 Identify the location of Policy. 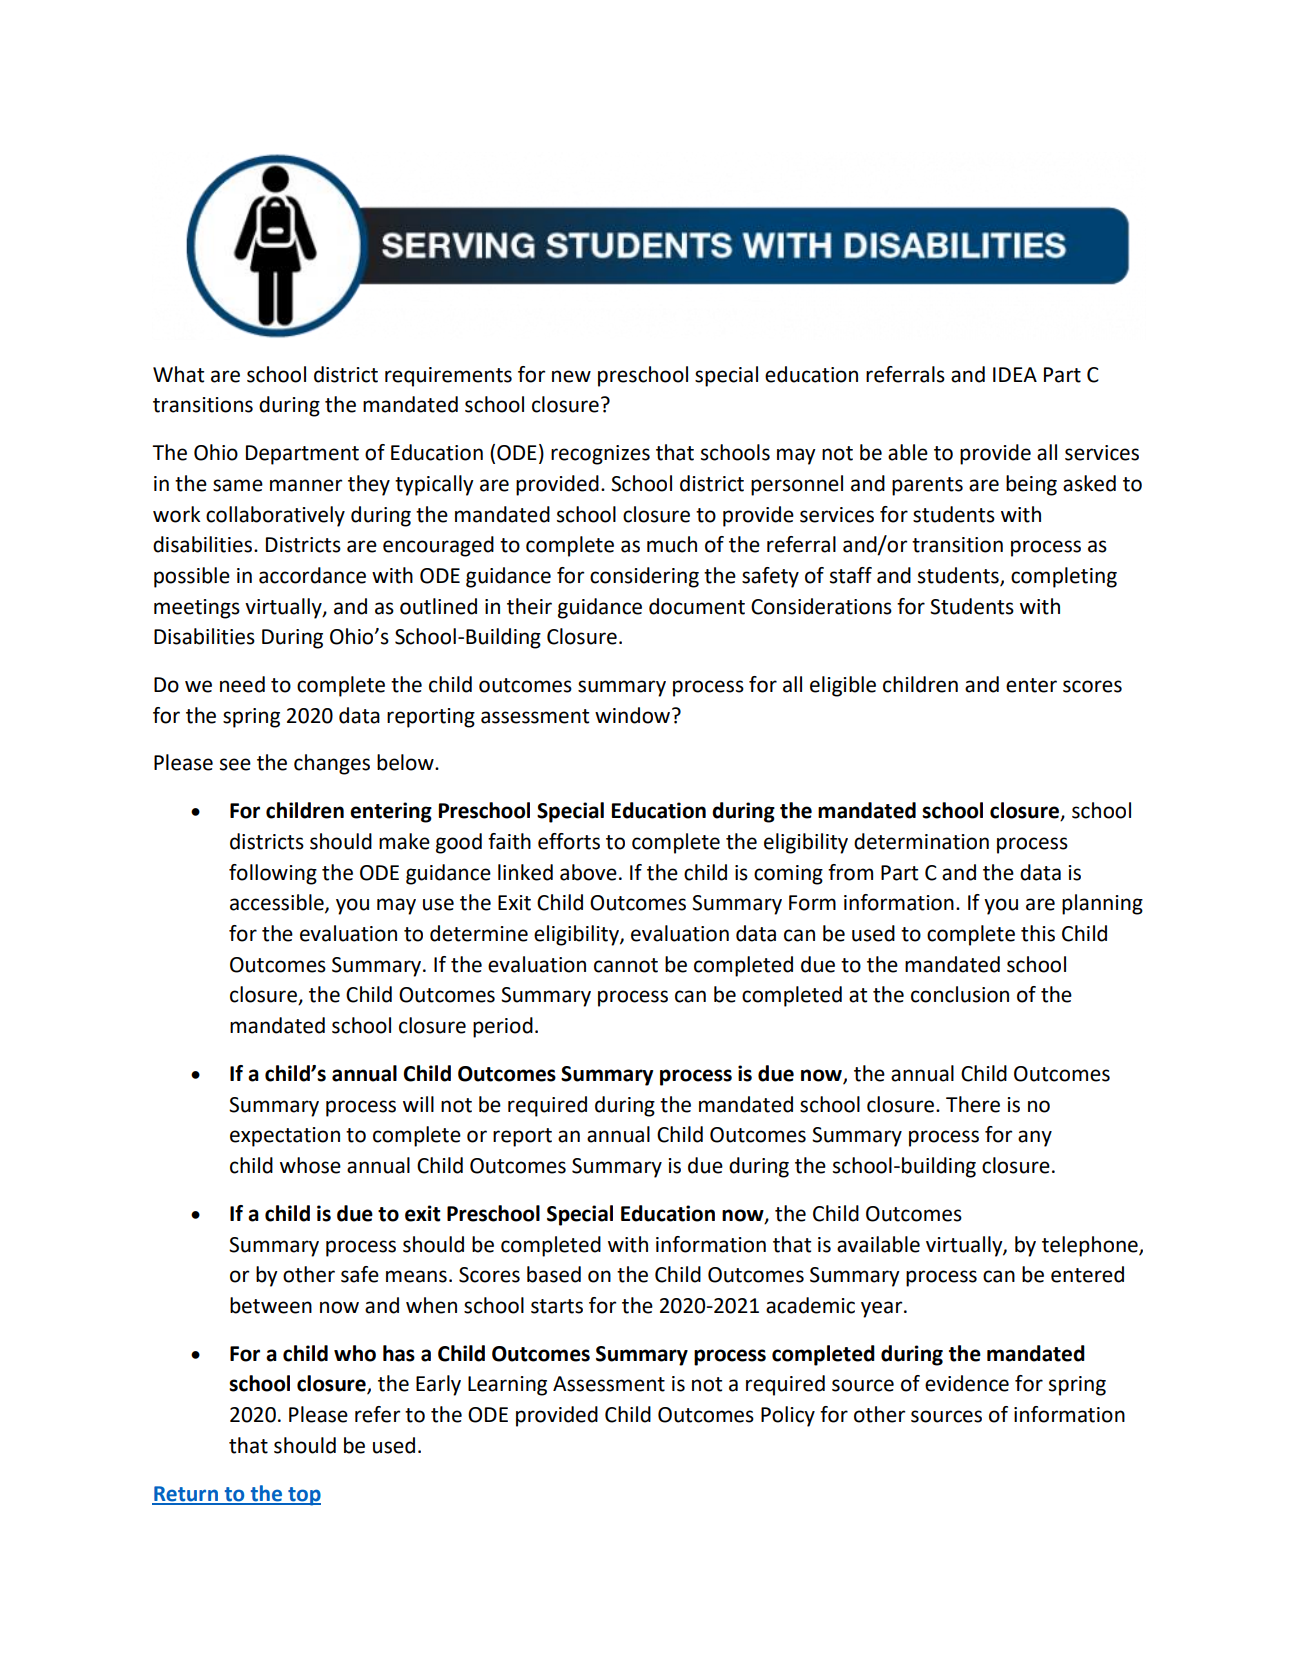
(788, 1416).
